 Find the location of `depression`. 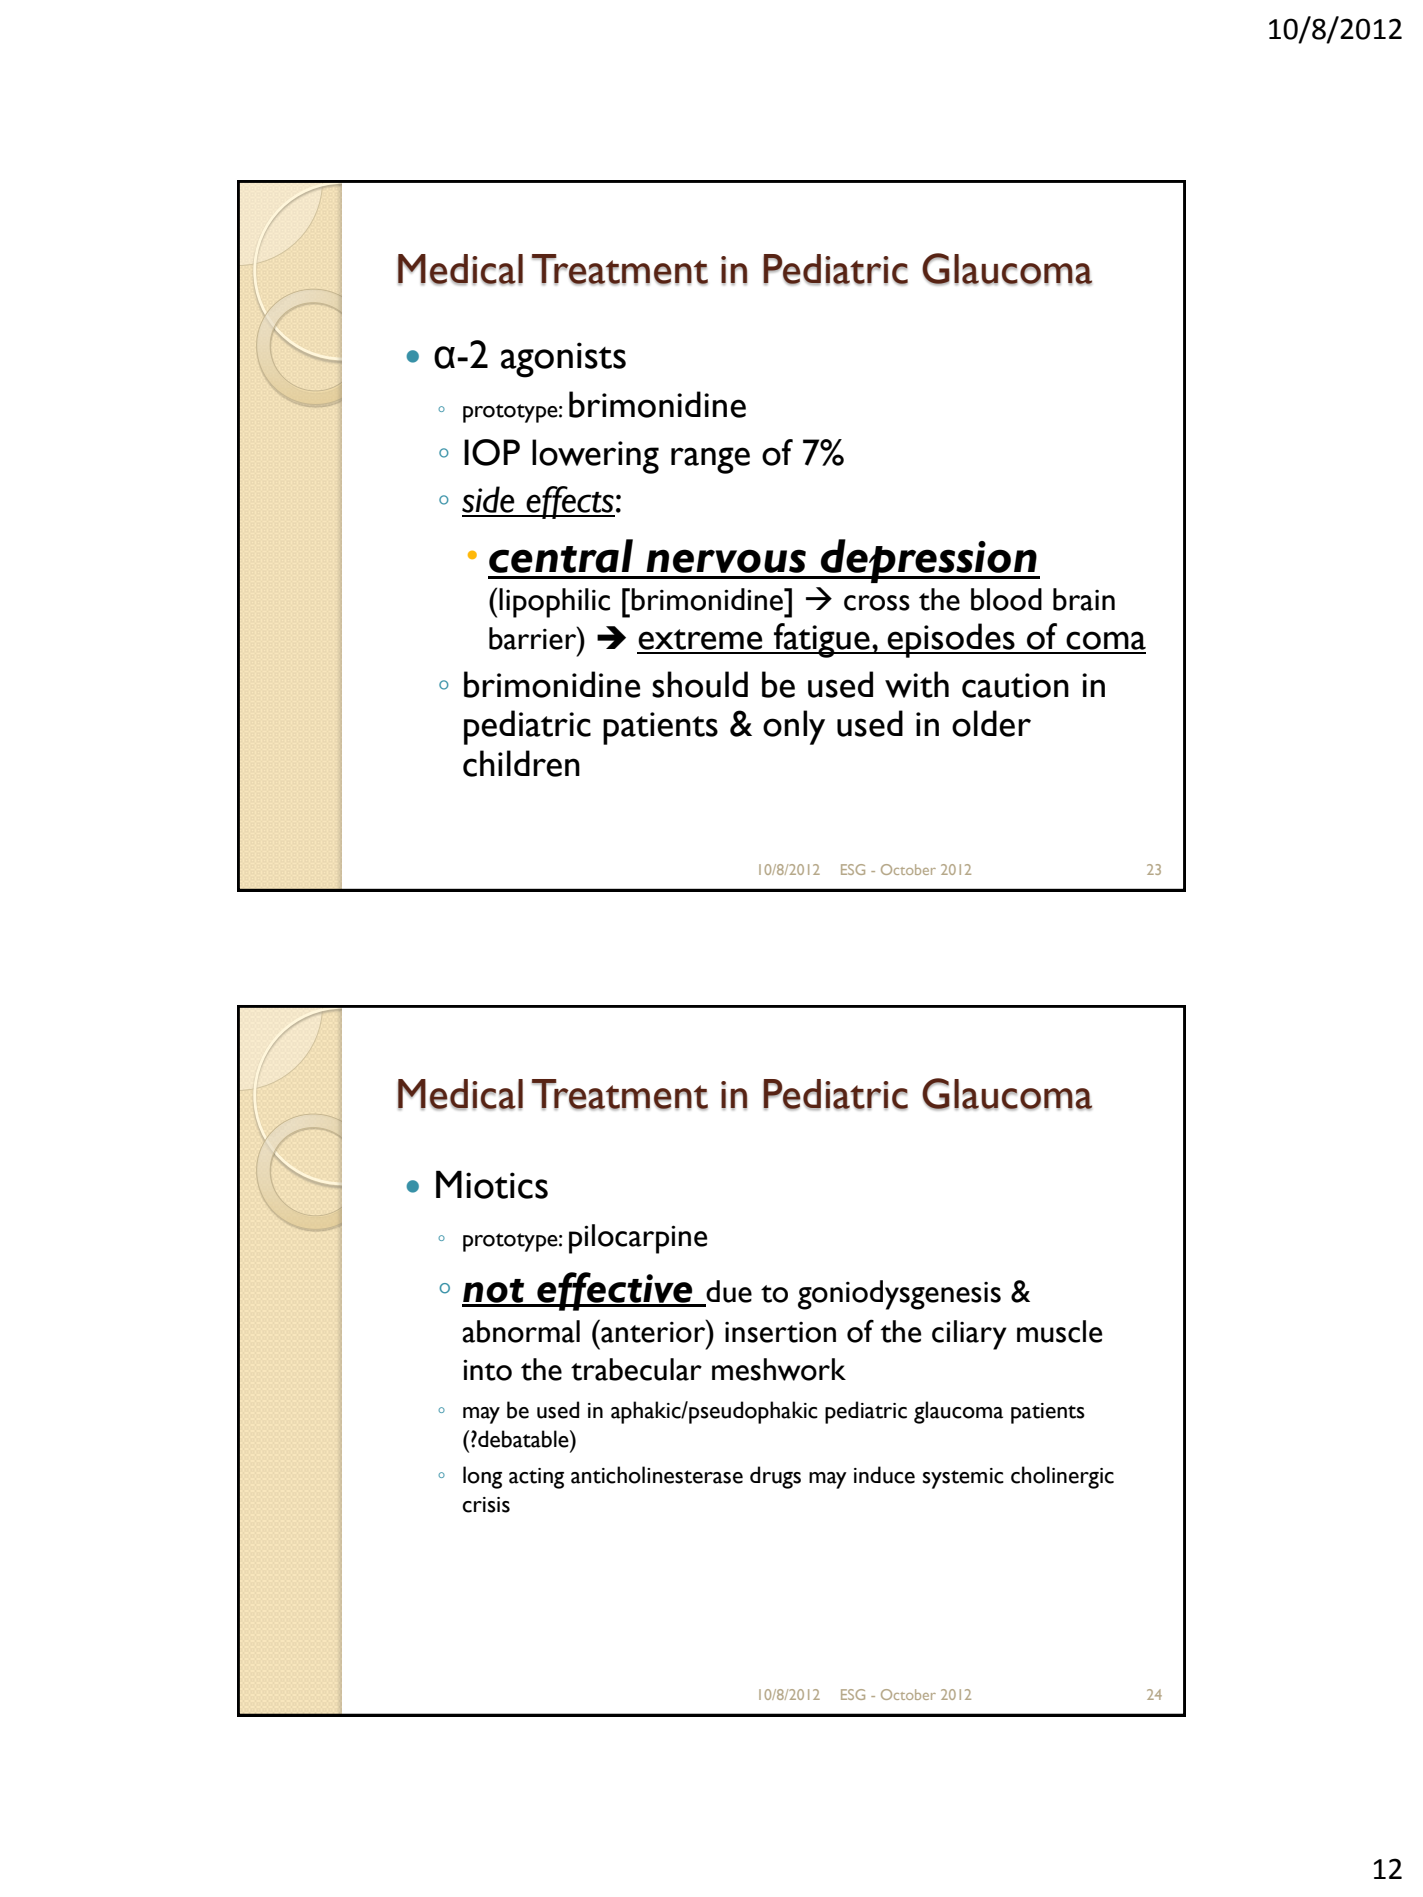

depression is located at coordinates (929, 561).
